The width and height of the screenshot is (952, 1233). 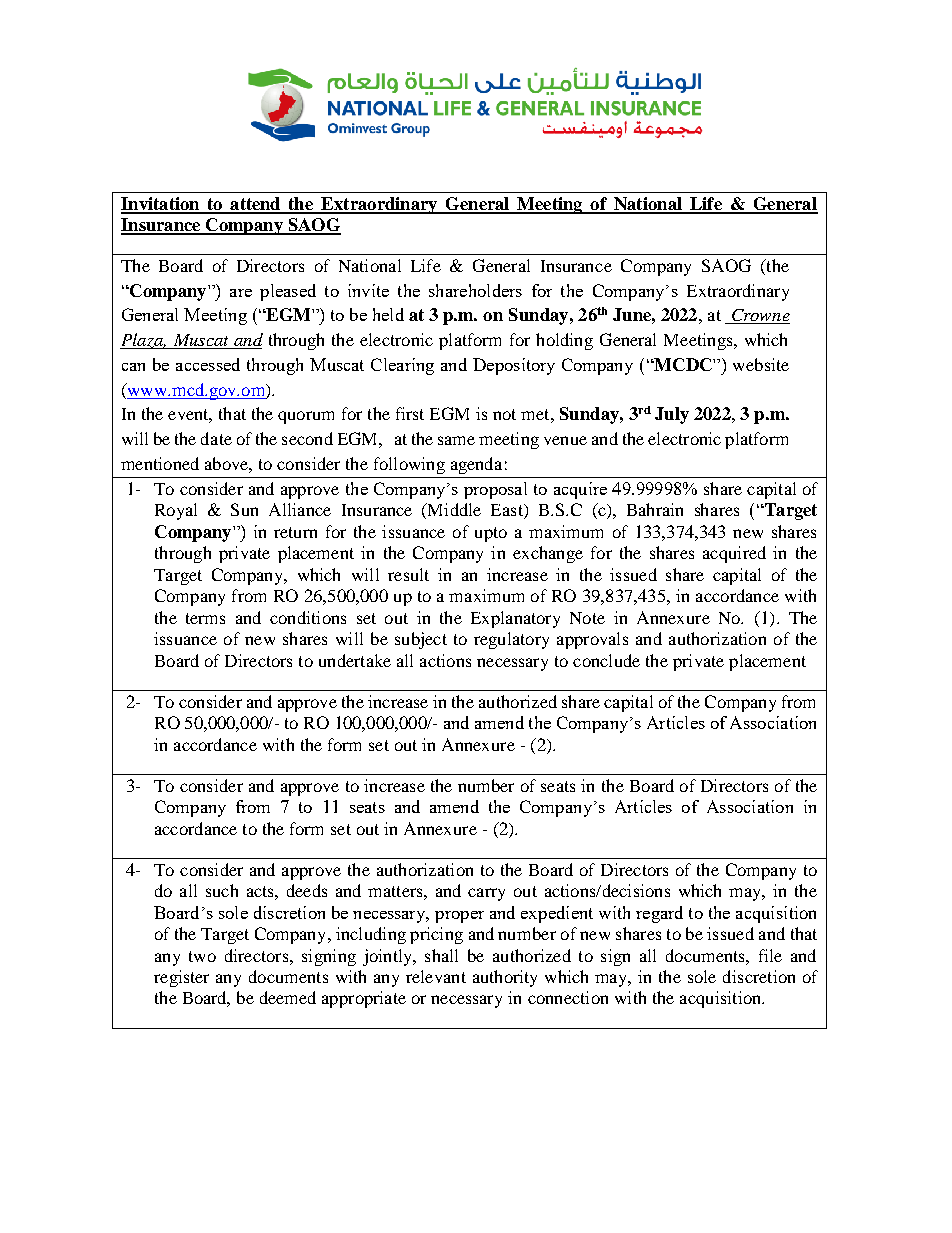 What do you see at coordinates (421, 640) in the screenshot?
I see `subject` at bounding box center [421, 640].
